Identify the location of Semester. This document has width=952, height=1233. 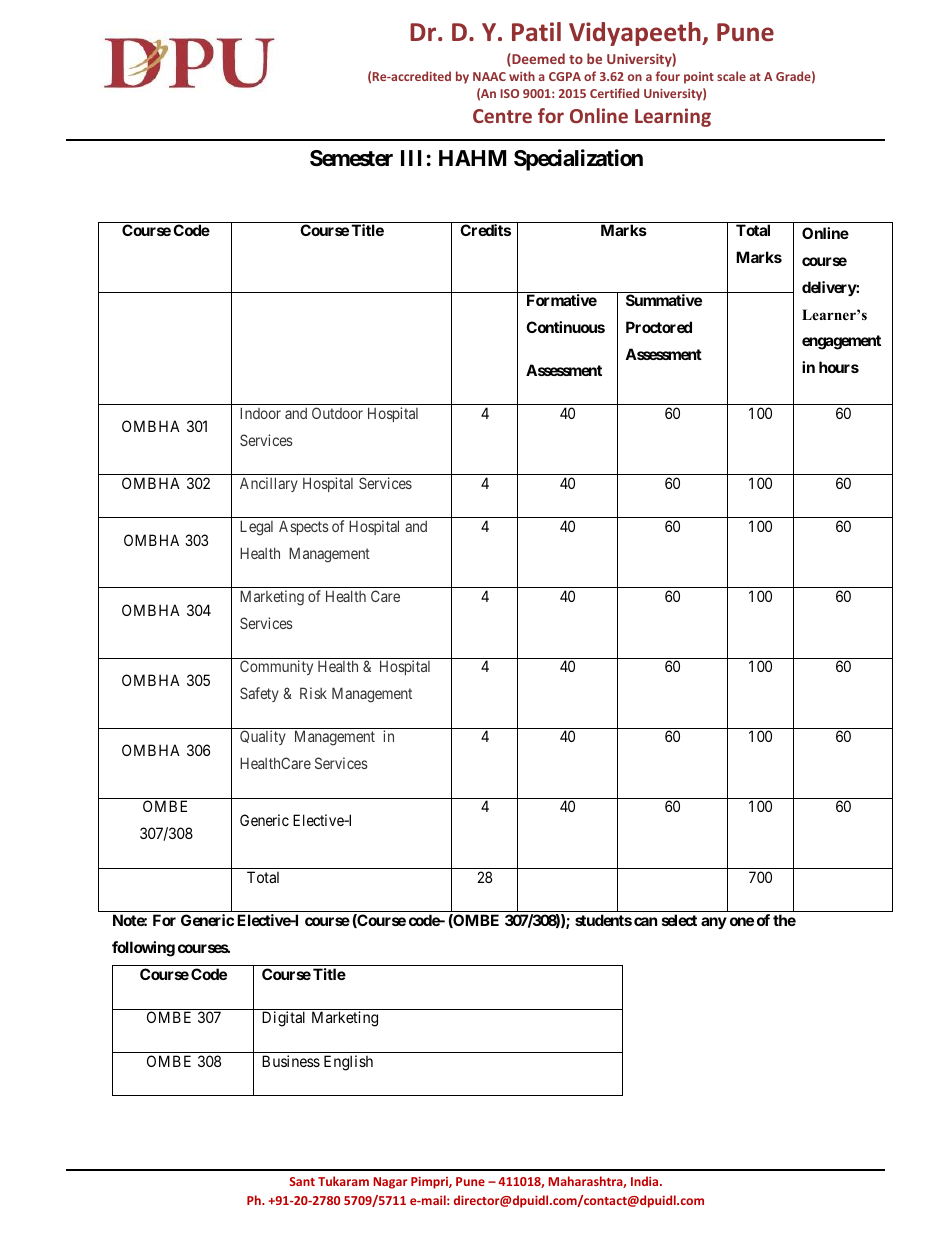
(351, 158).
